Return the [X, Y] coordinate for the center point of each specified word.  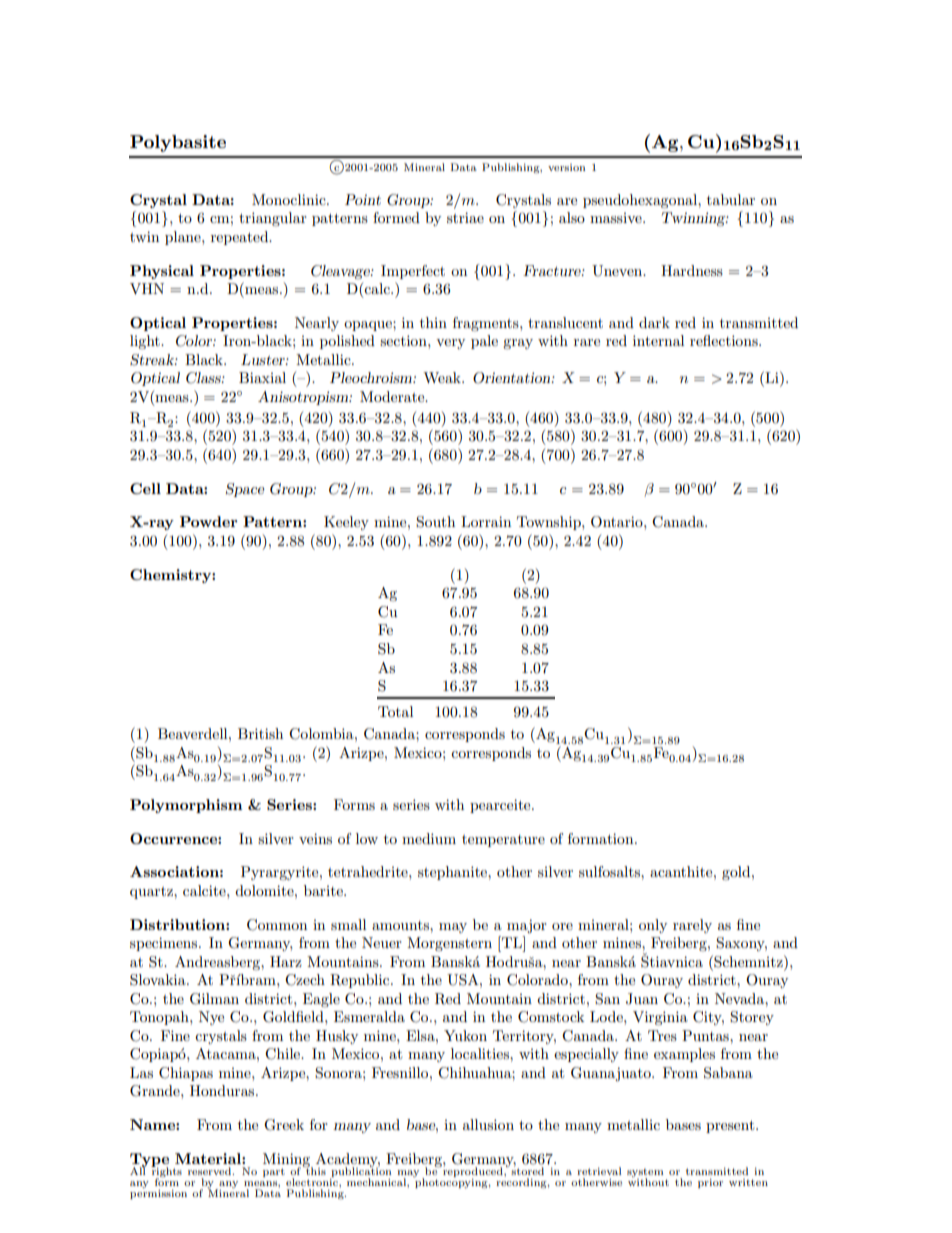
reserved [211, 1171]
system [645, 1174]
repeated [241, 238]
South [435, 522]
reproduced [473, 1171]
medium [429, 838]
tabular [731, 199]
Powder [209, 521]
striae [465, 217]
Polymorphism [186, 806]
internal [658, 340]
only [653, 926]
